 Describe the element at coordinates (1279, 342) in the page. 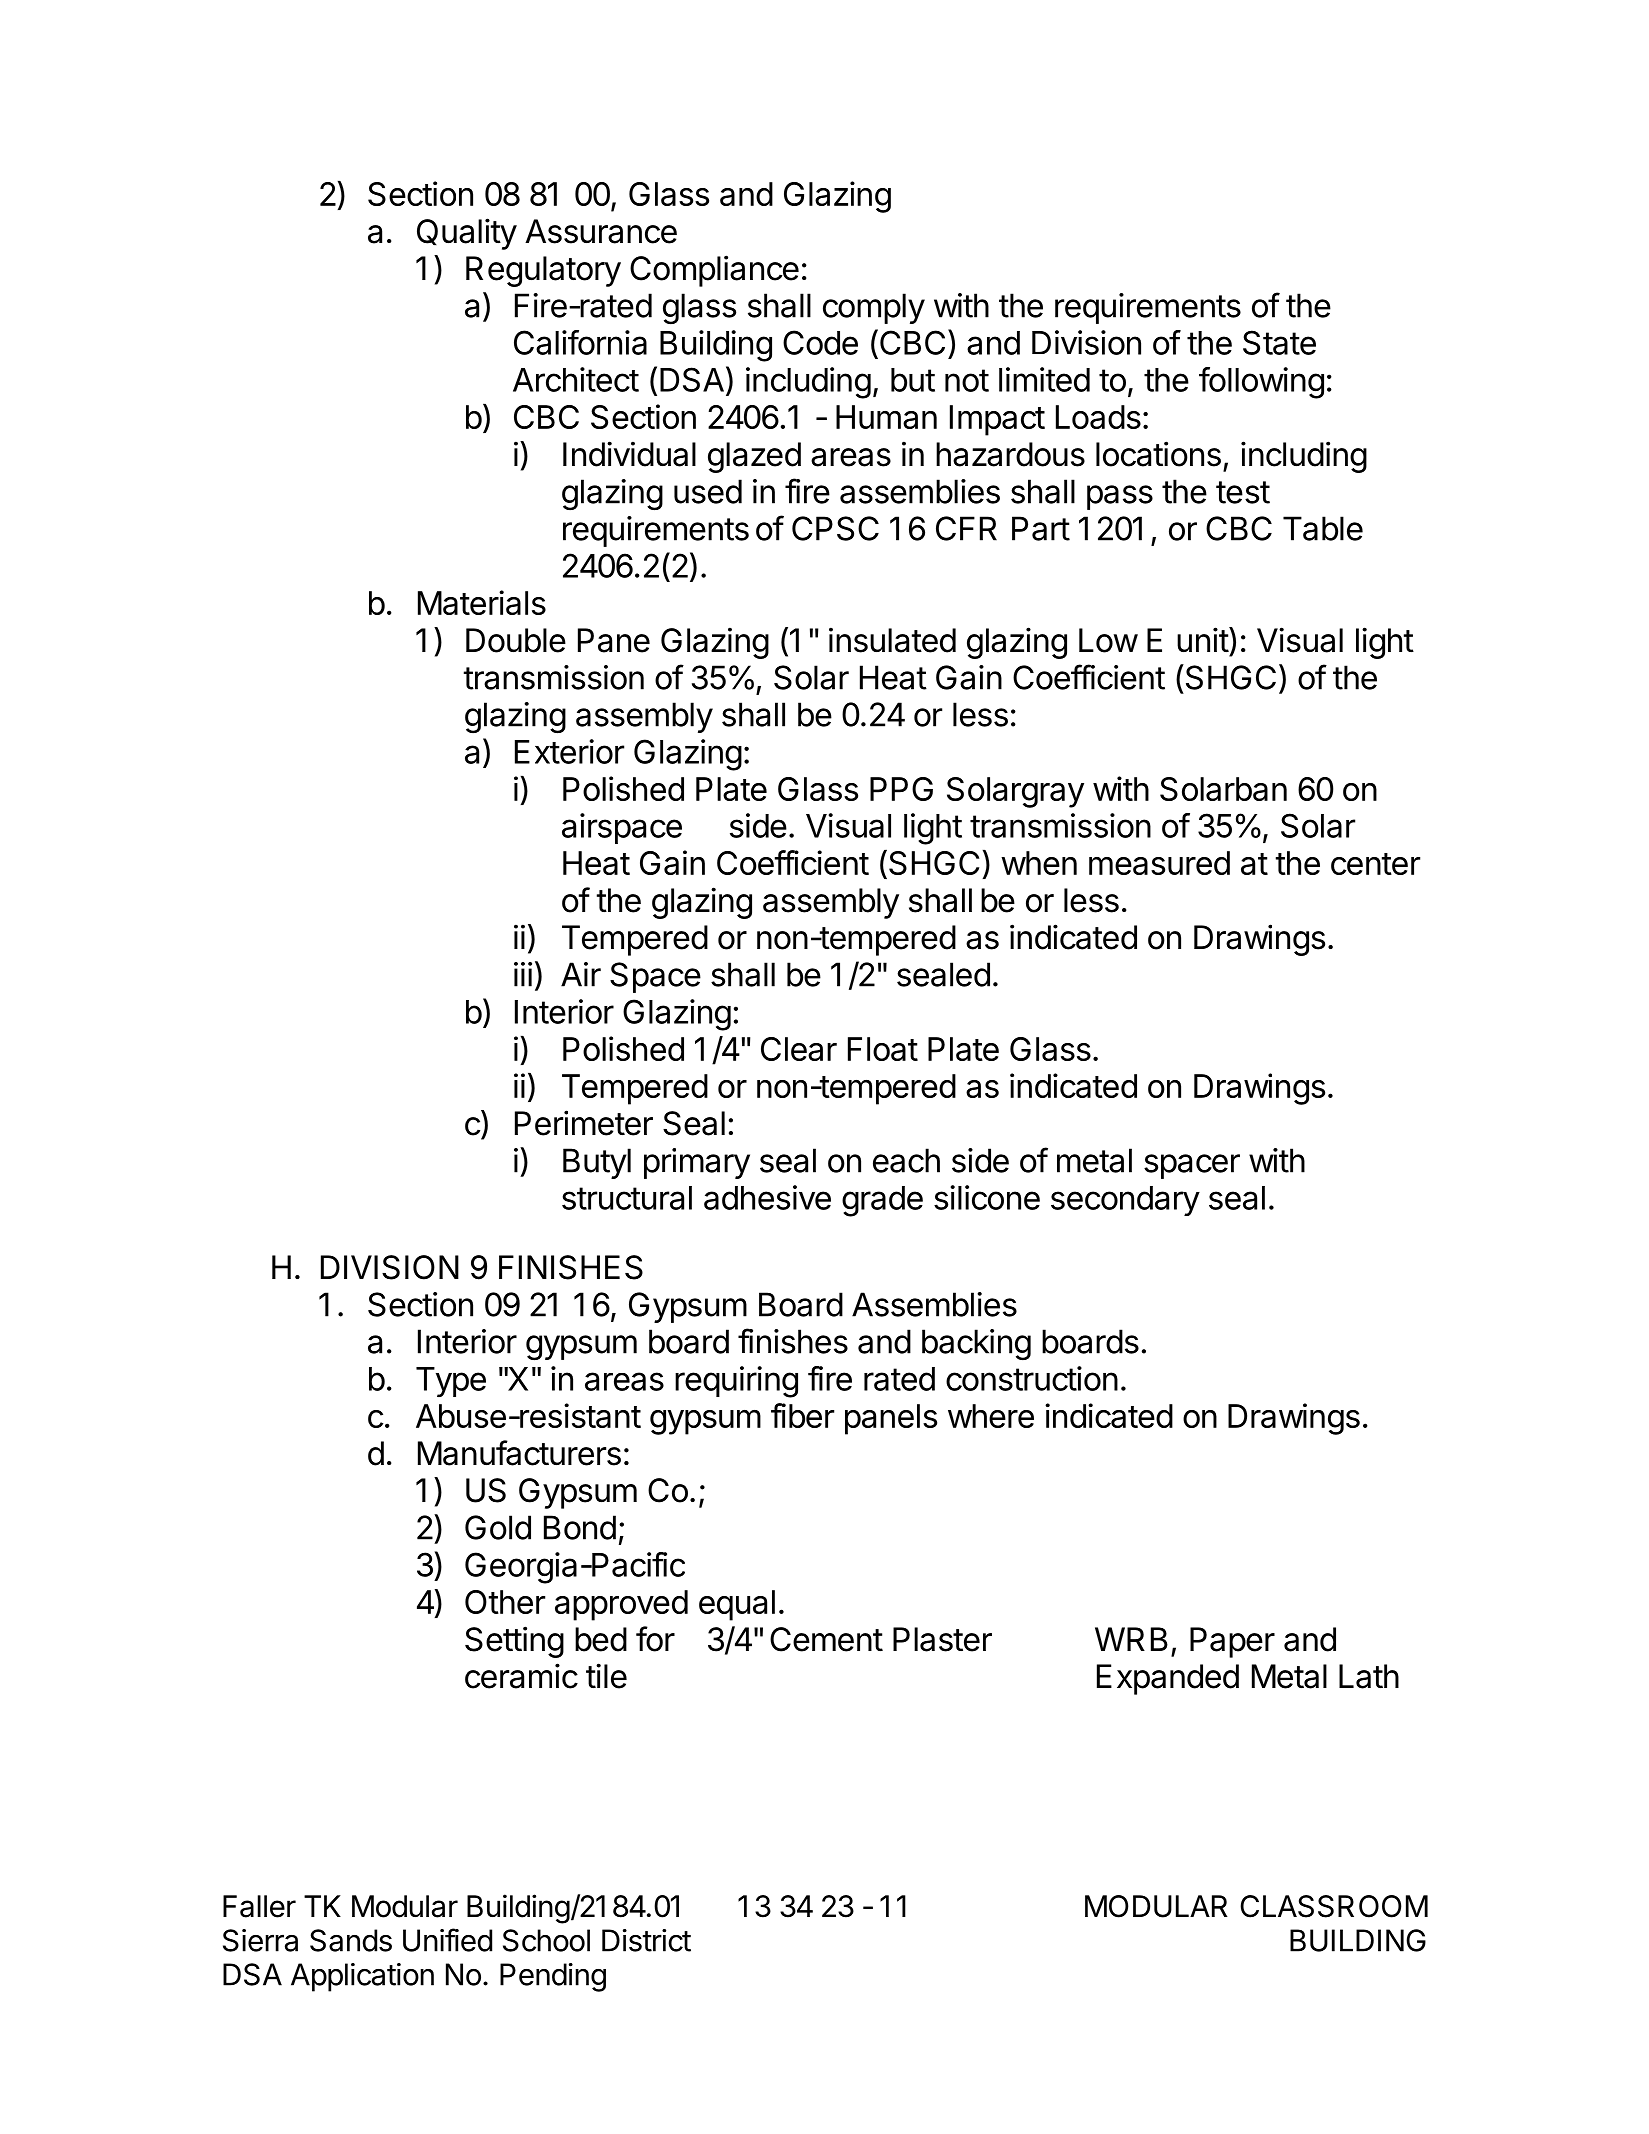

I see `State` at that location.
